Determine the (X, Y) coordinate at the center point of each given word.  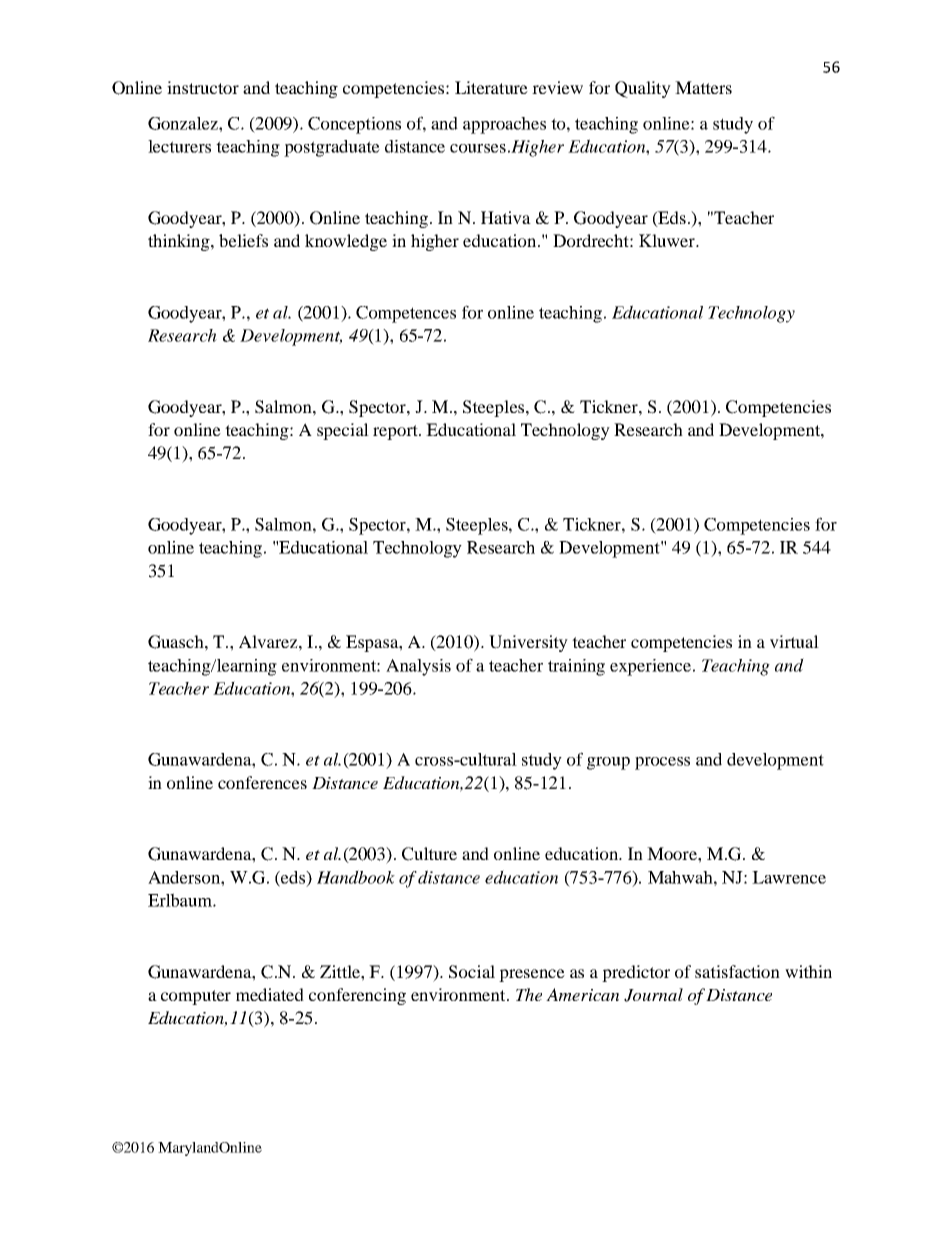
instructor (203, 87)
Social (472, 972)
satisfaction (737, 971)
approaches (504, 125)
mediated (270, 994)
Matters (703, 87)
